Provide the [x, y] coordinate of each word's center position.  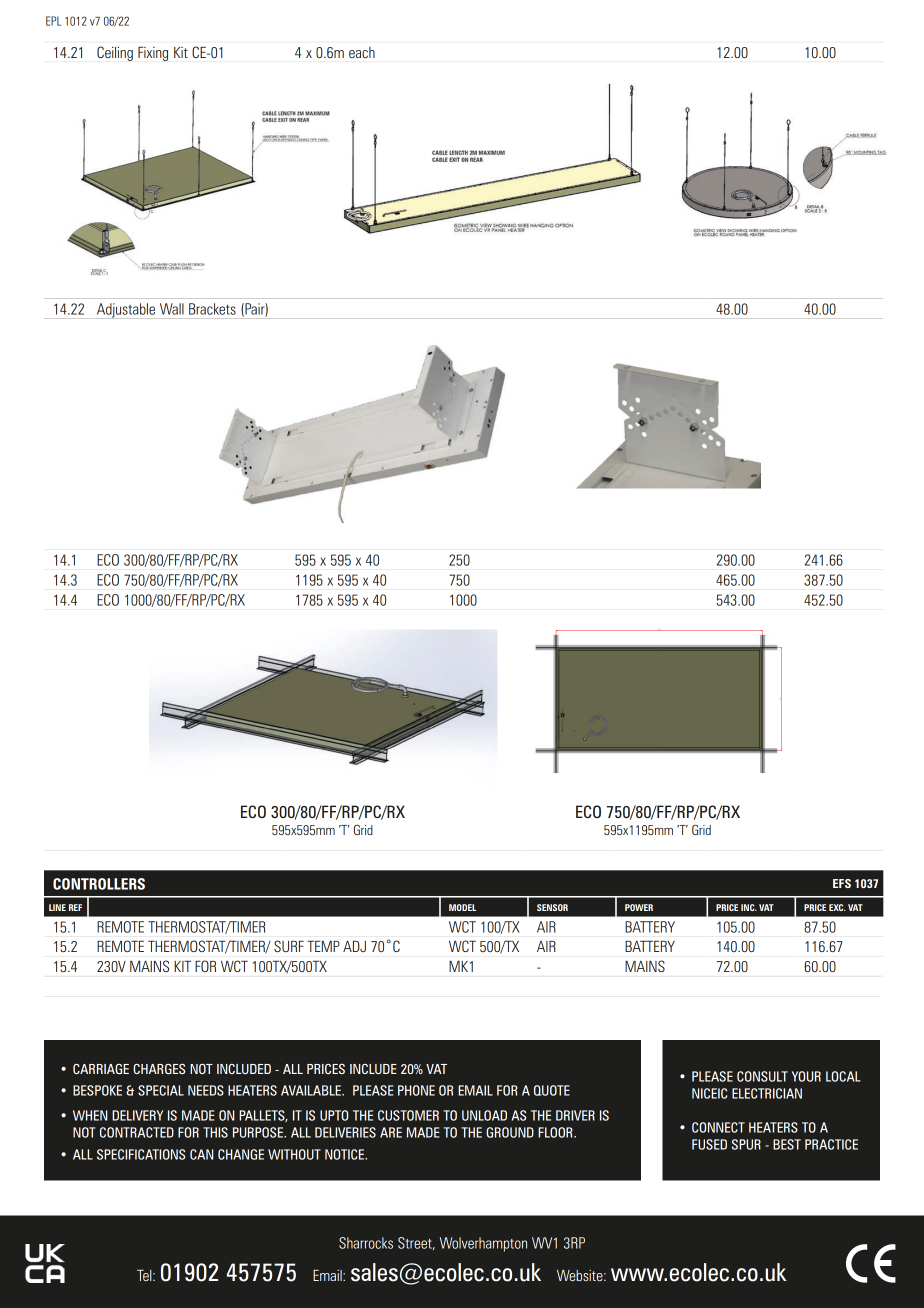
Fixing [153, 54]
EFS [842, 883]
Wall [172, 309]
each [362, 52]
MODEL [462, 907]
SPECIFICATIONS [141, 1154]
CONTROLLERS [99, 884]
